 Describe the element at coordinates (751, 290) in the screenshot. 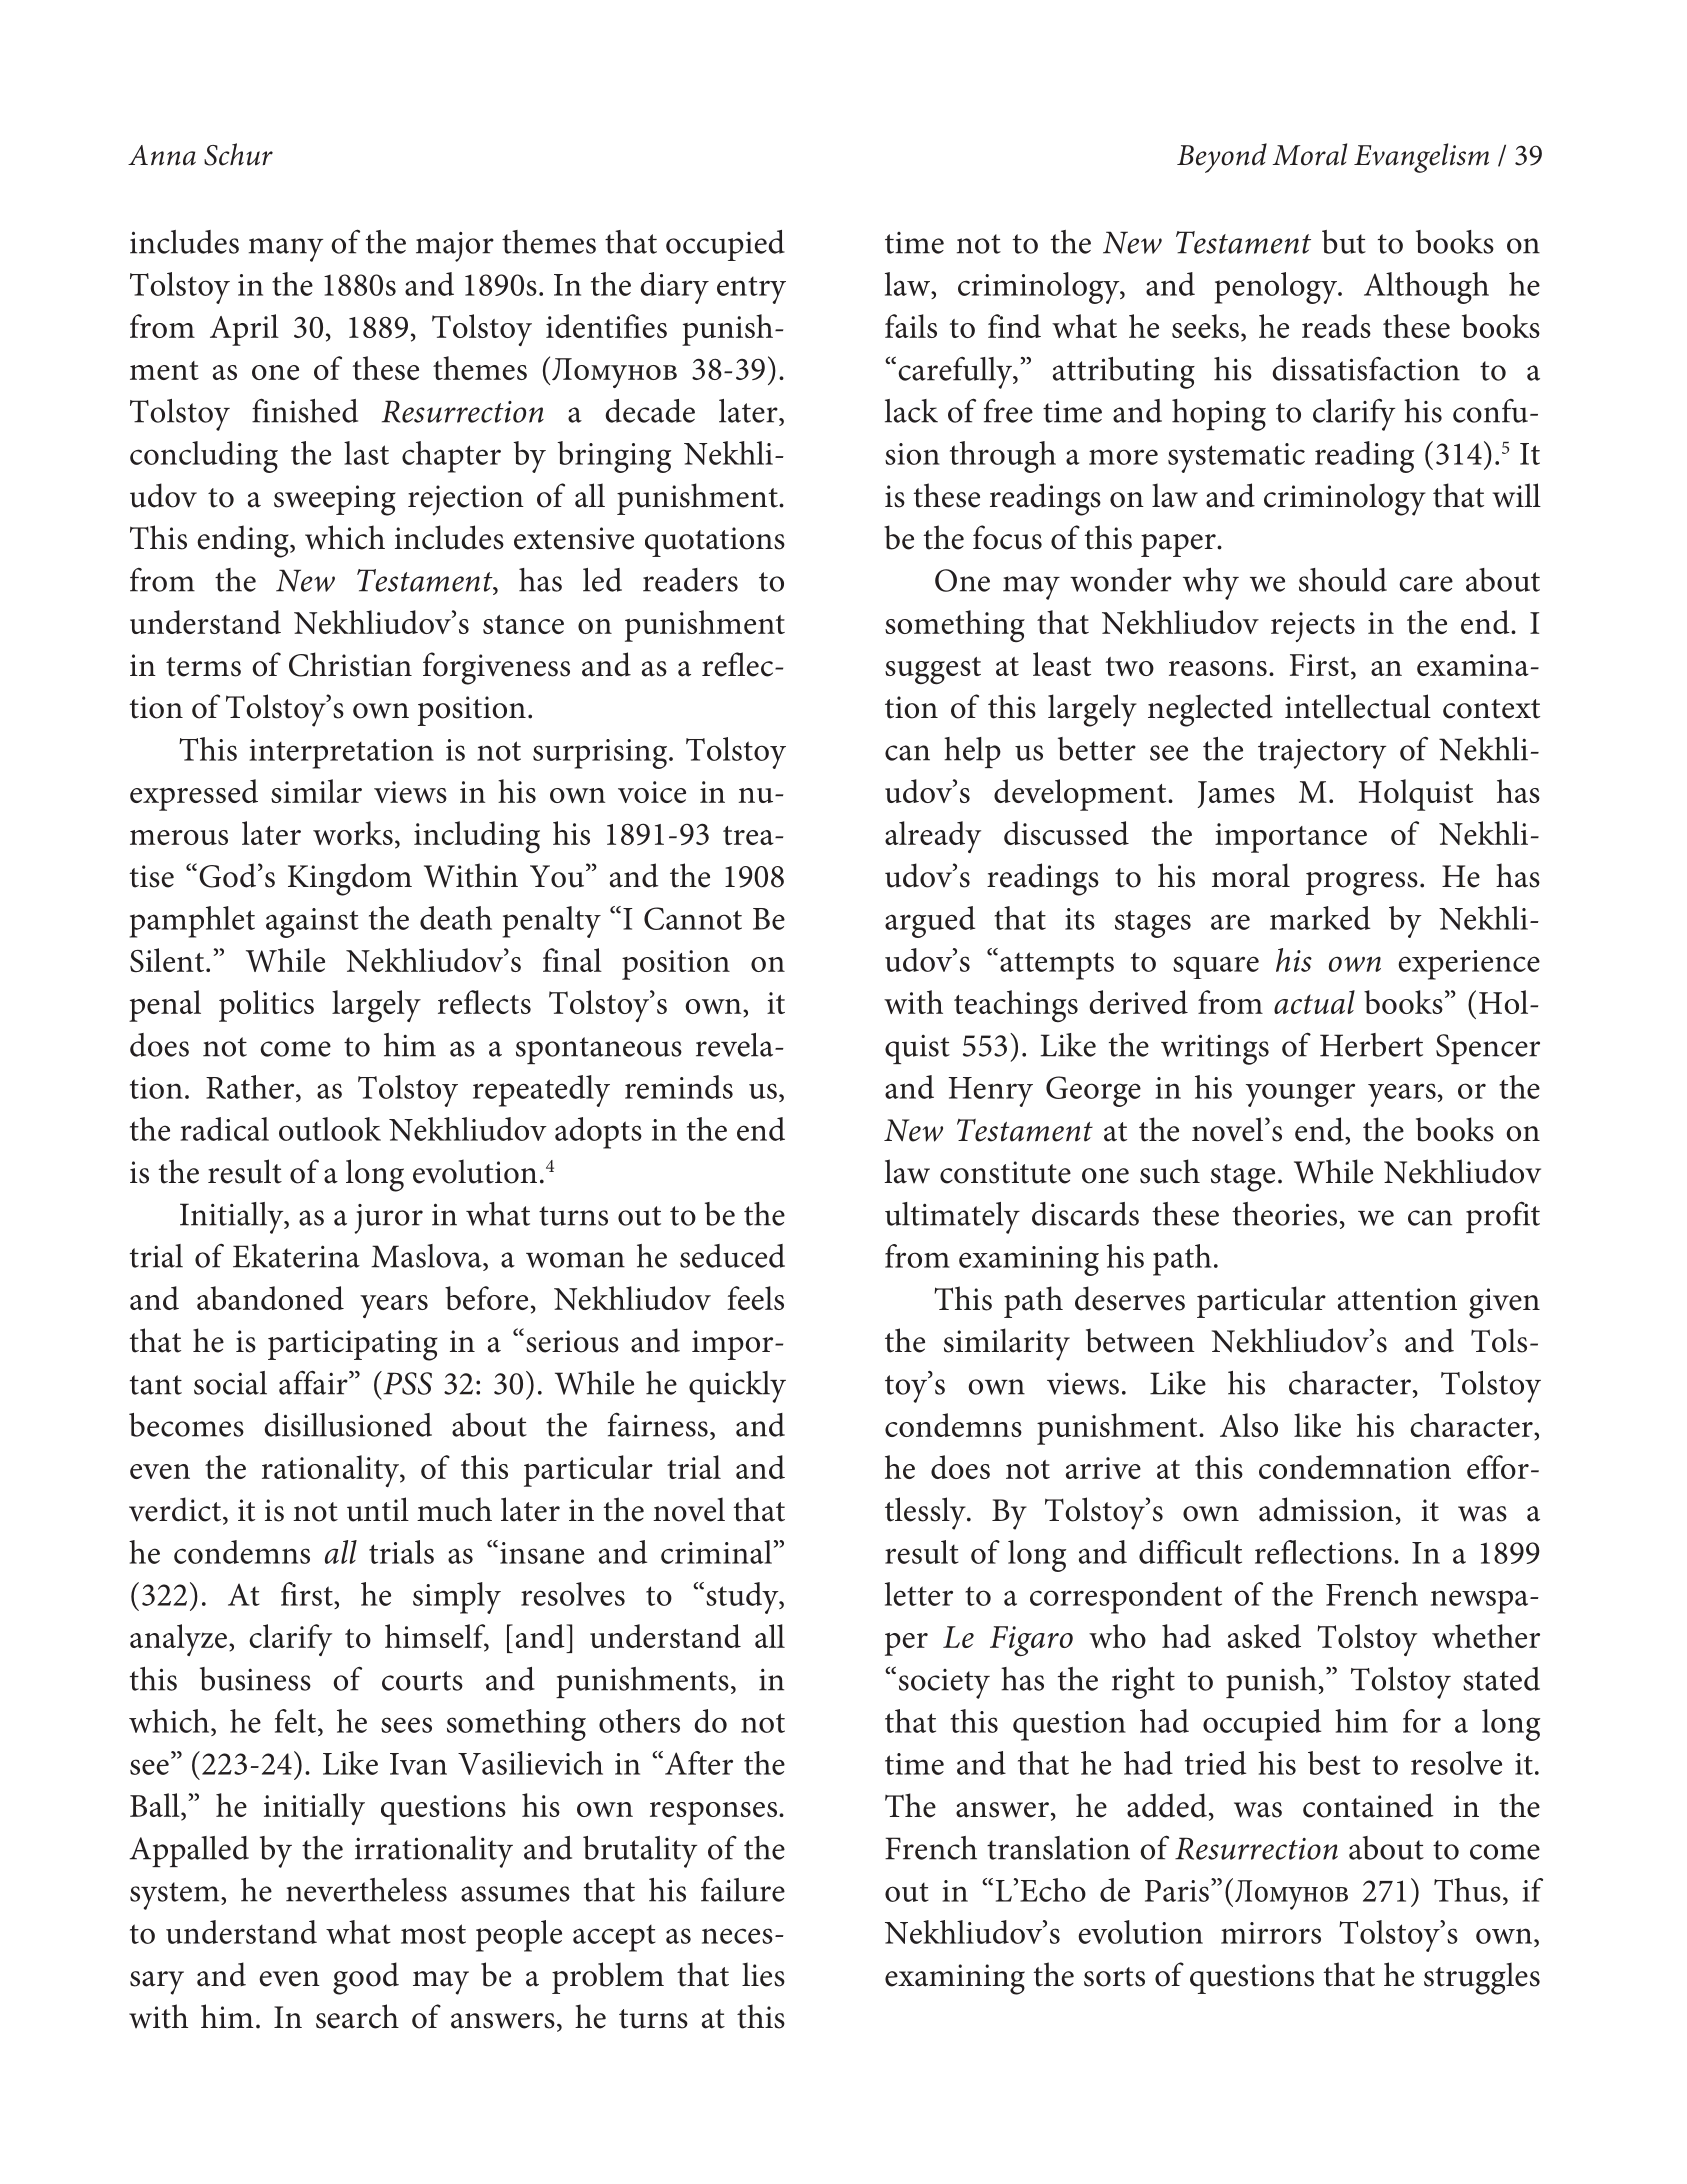

I see `entry` at that location.
